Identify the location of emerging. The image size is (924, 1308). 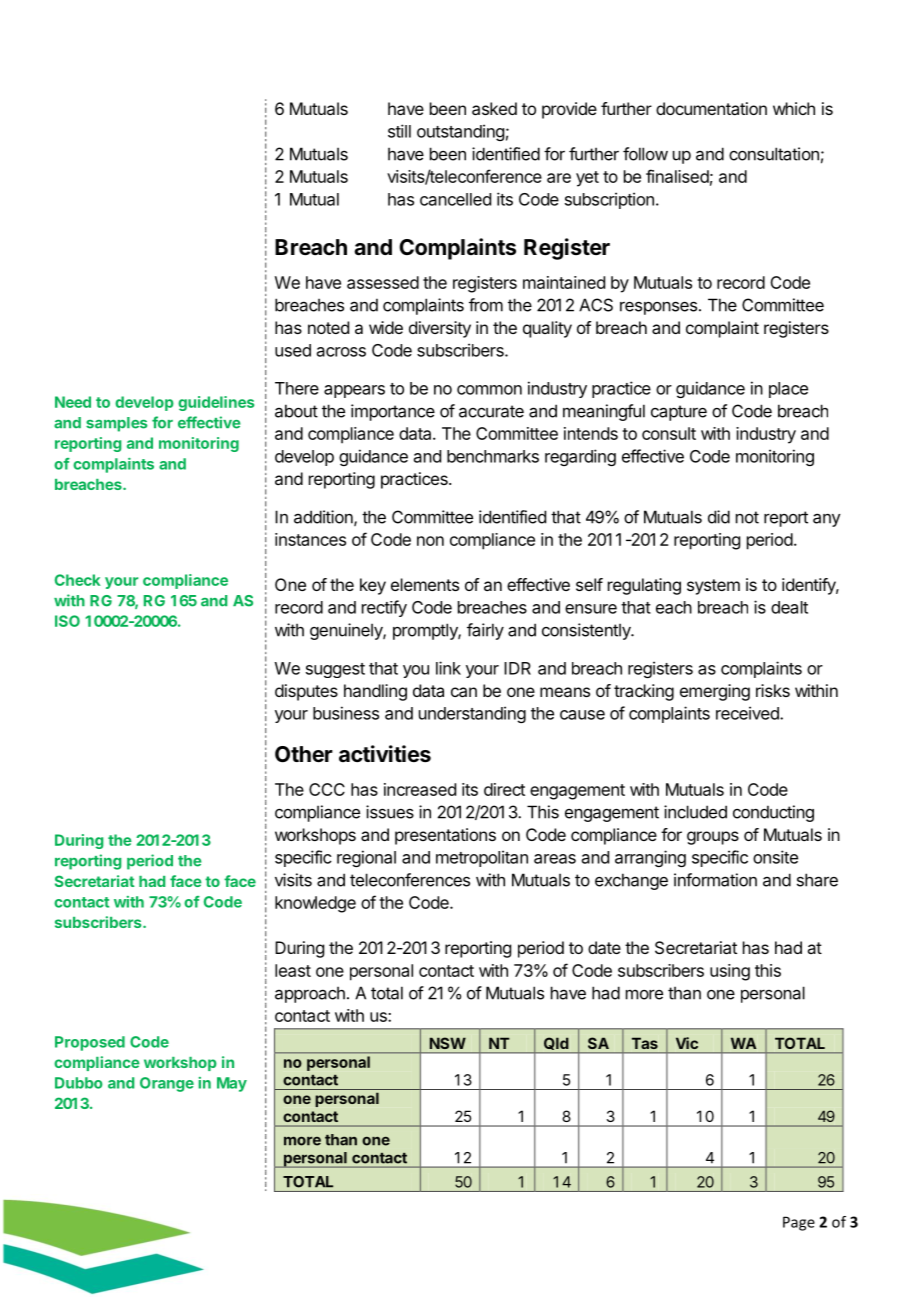
(715, 692).
